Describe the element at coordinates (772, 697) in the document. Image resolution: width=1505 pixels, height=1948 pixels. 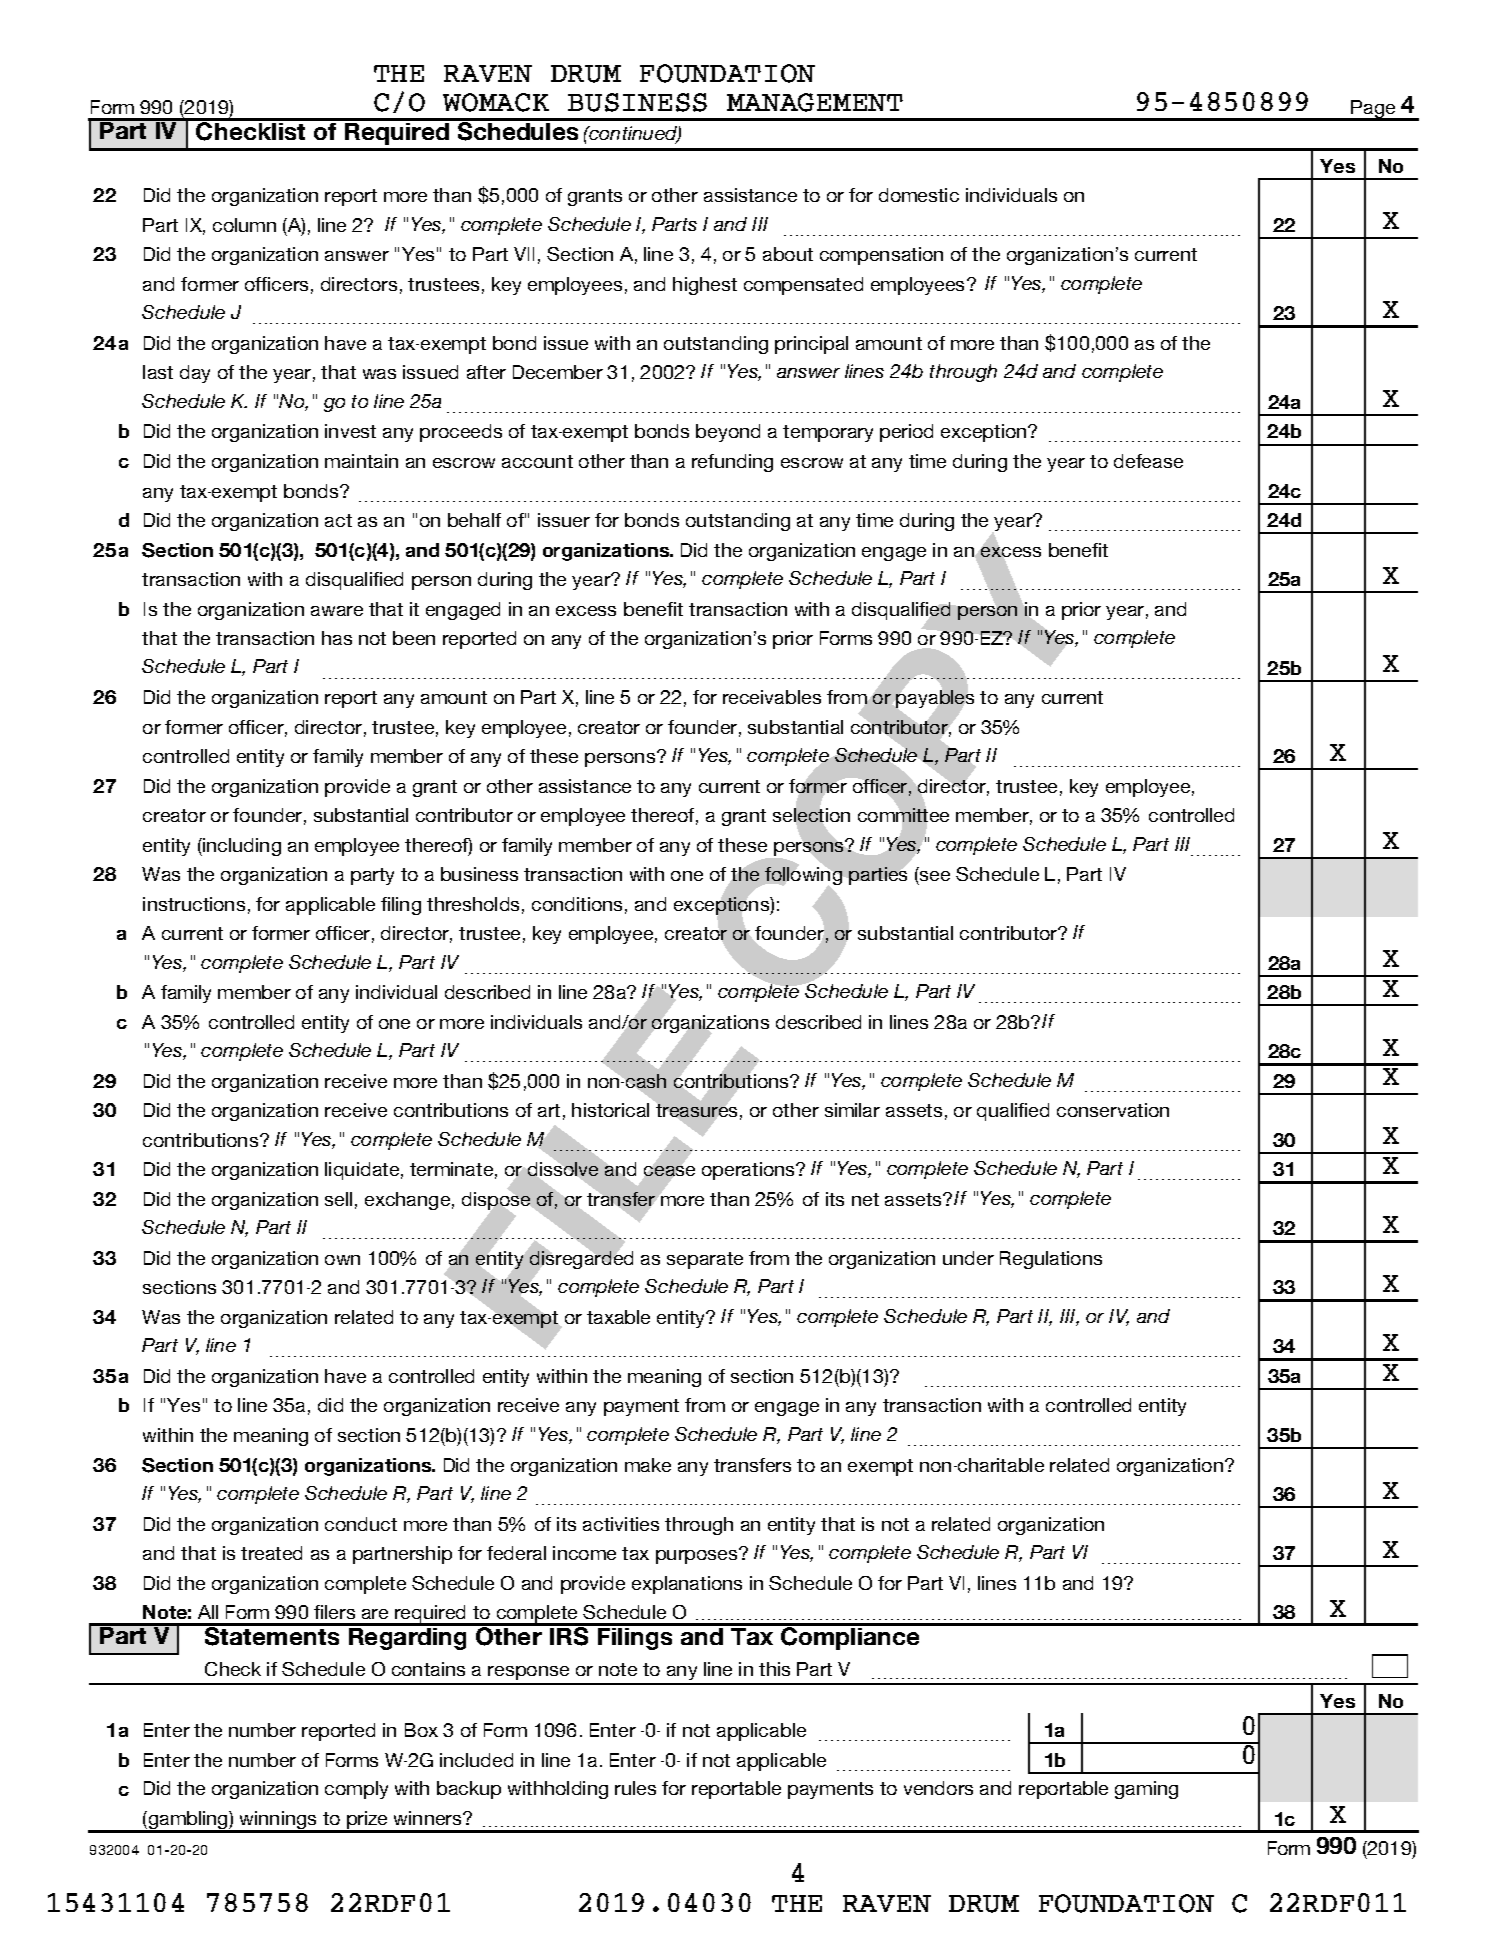
I see `receivables` at that location.
